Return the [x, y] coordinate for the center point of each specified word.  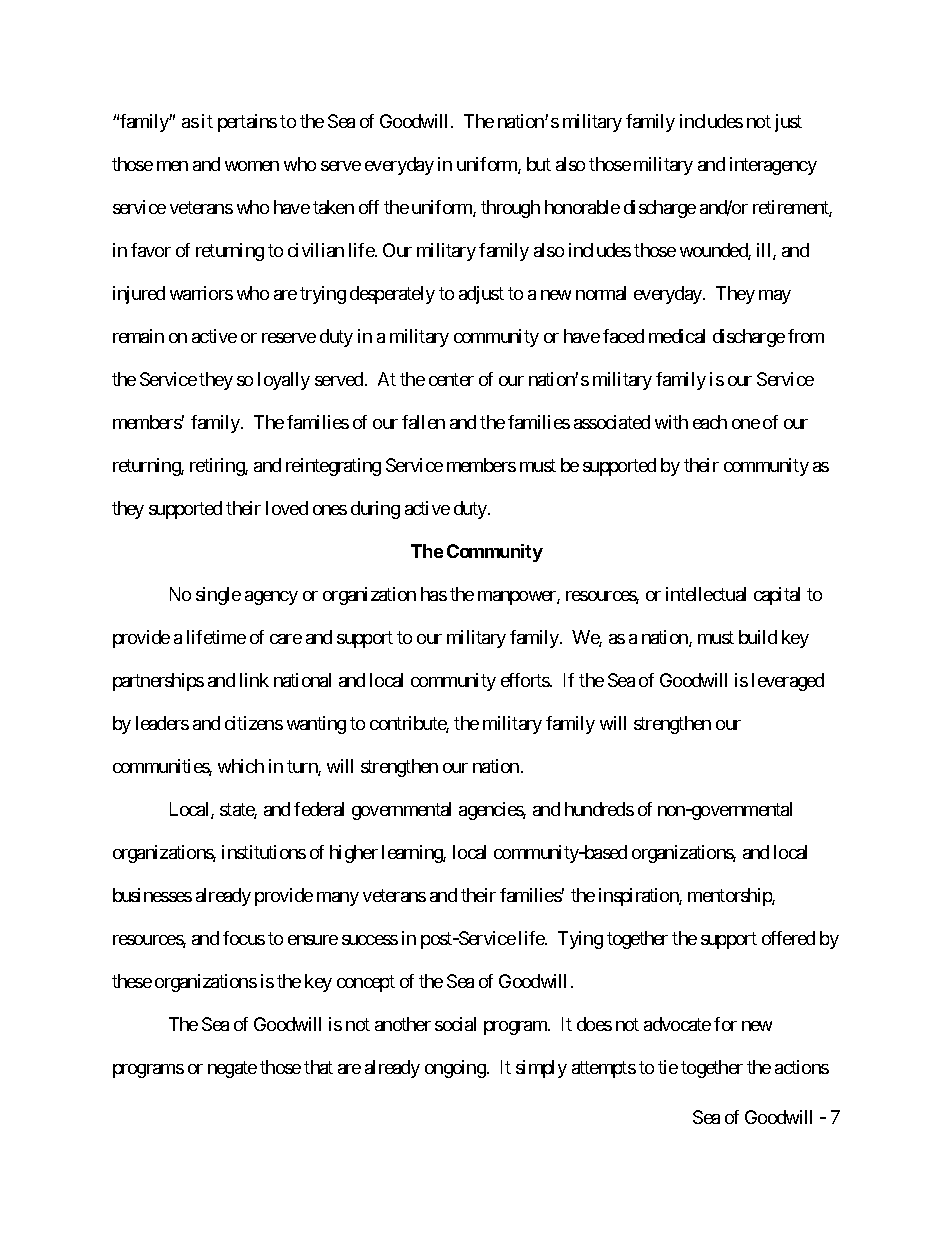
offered [788, 938]
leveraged [788, 682]
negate [232, 1069]
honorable [582, 207]
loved [287, 508]
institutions [264, 852]
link [254, 680]
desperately [392, 295]
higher [354, 854]
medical [677, 336]
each [710, 422]
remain [138, 336]
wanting [316, 725]
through [510, 209]
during [375, 510]
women [252, 166]
